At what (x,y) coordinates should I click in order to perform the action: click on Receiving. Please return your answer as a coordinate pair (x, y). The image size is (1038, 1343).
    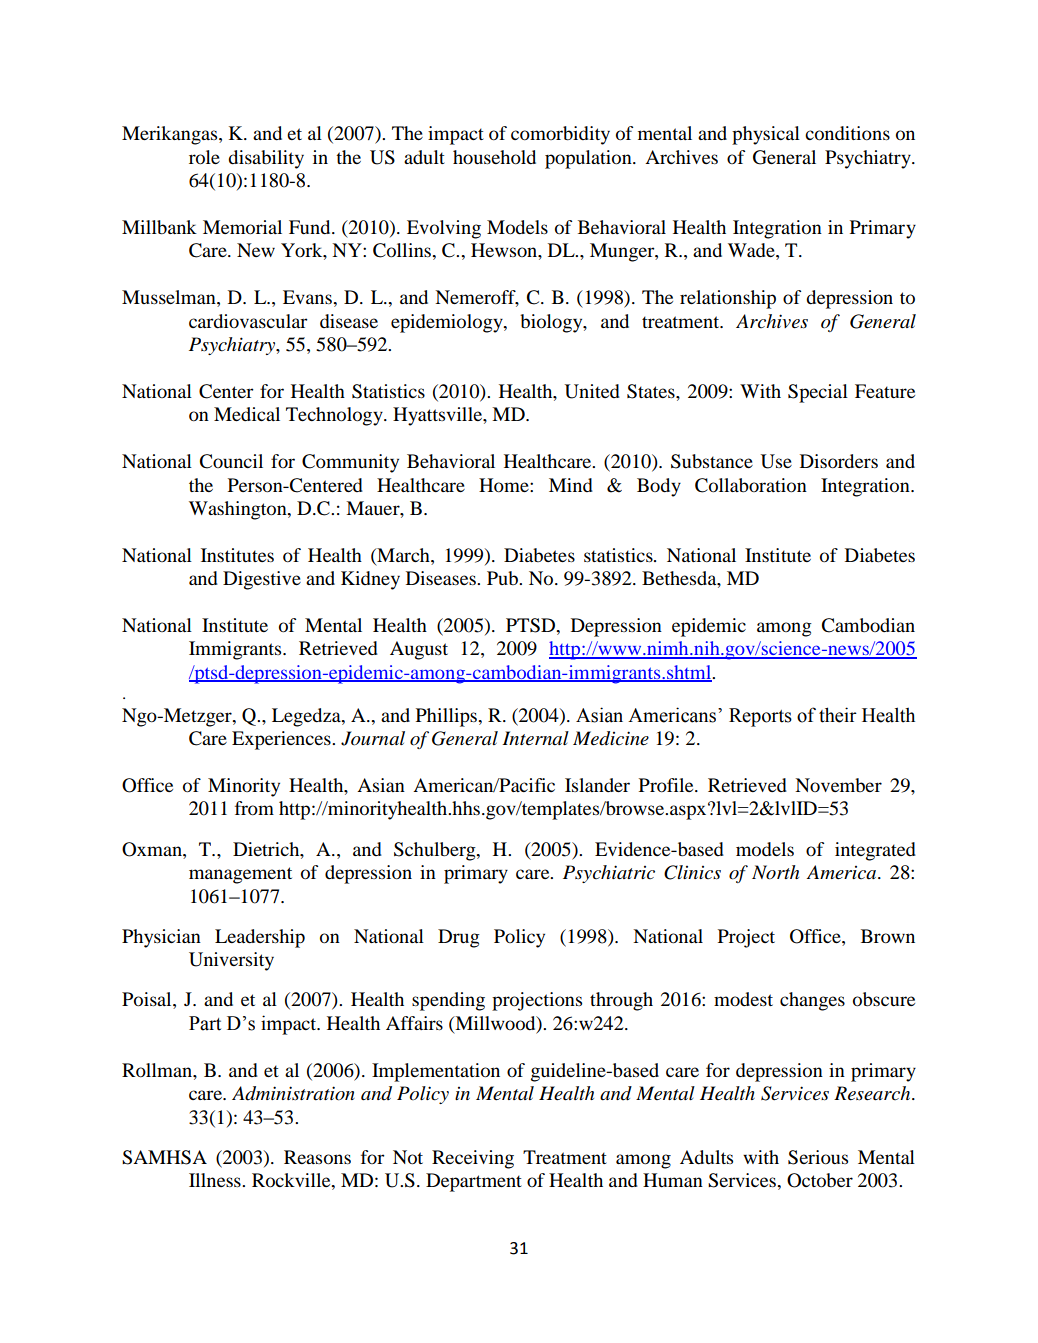
    Looking at the image, I should click on (473, 1159).
